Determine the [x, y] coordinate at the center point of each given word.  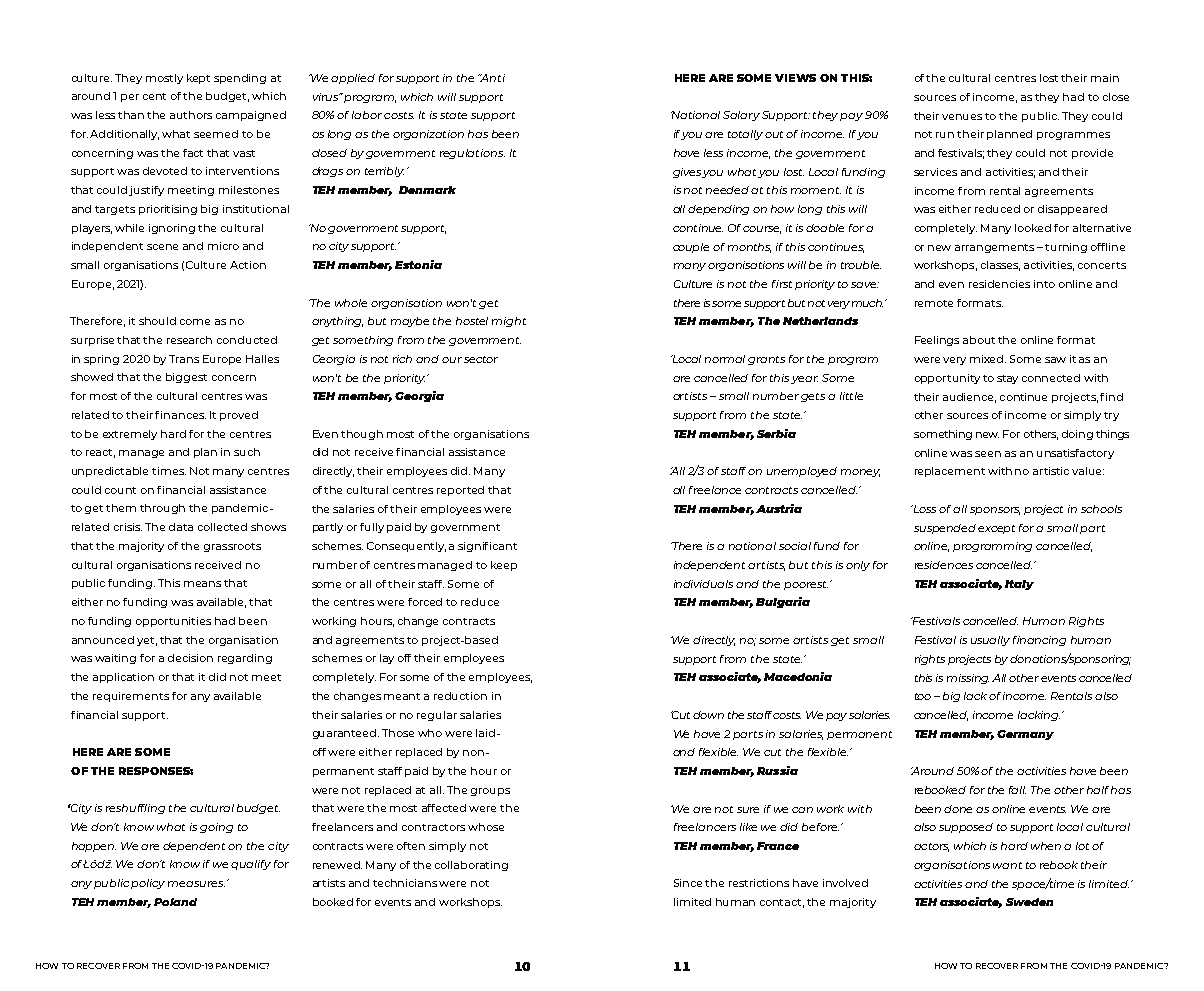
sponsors [995, 511]
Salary [741, 116]
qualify [251, 865]
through [162, 509]
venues [962, 117]
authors [191, 115]
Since [688, 883]
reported [460, 491]
